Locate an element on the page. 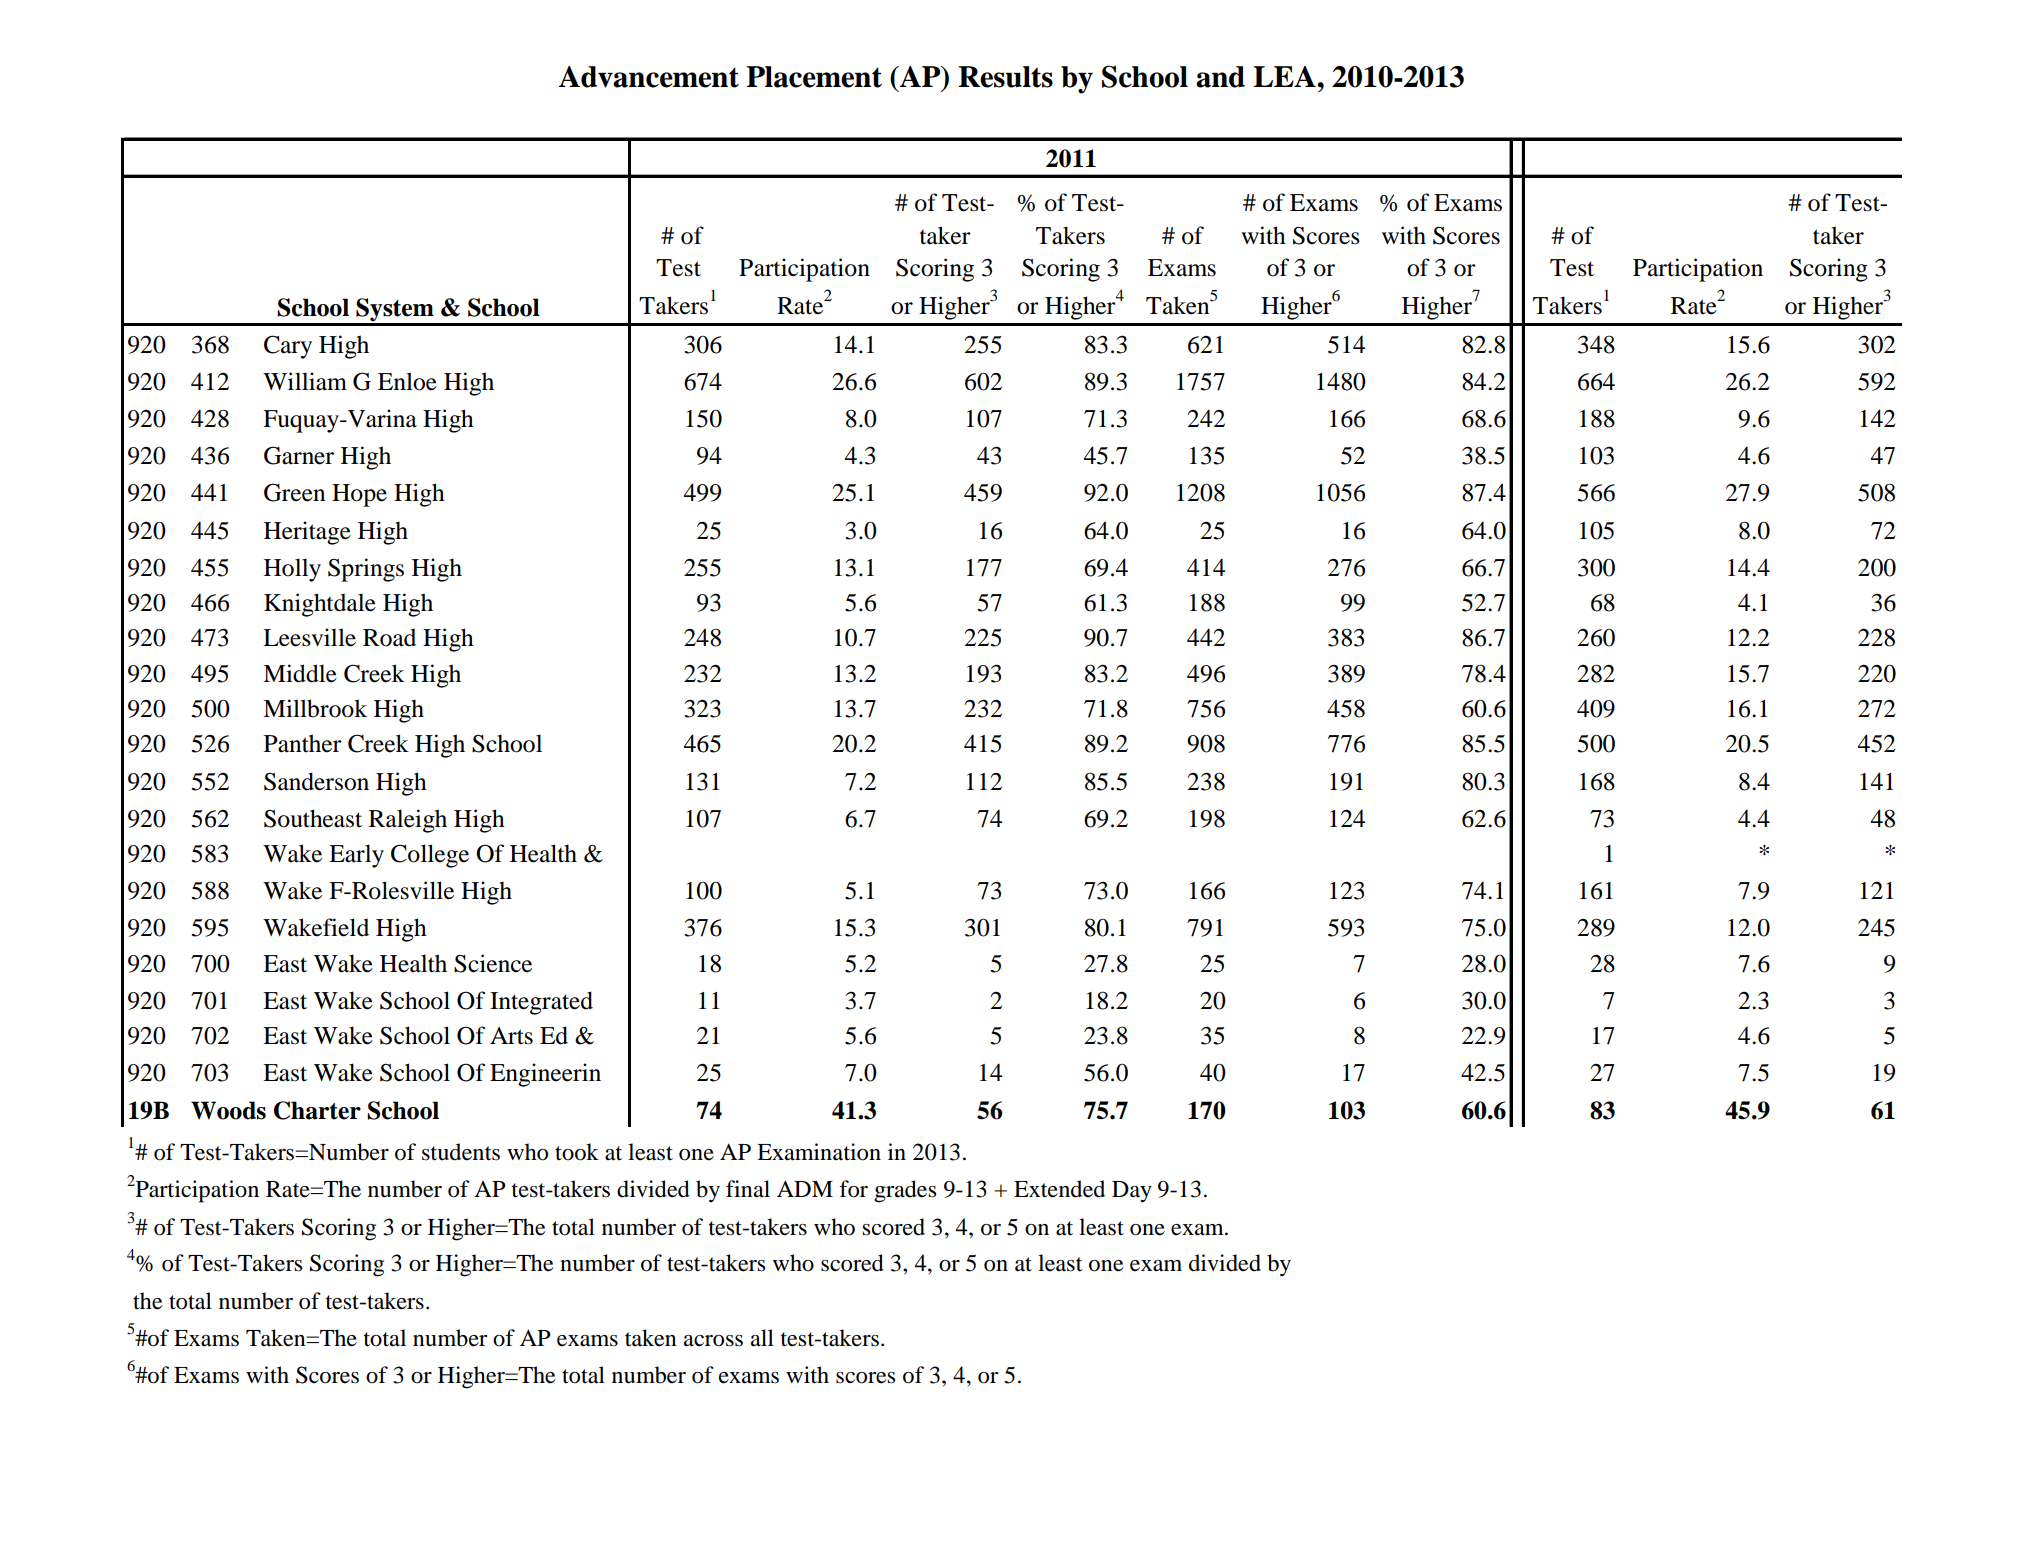  Extended is located at coordinates (1059, 1189).
